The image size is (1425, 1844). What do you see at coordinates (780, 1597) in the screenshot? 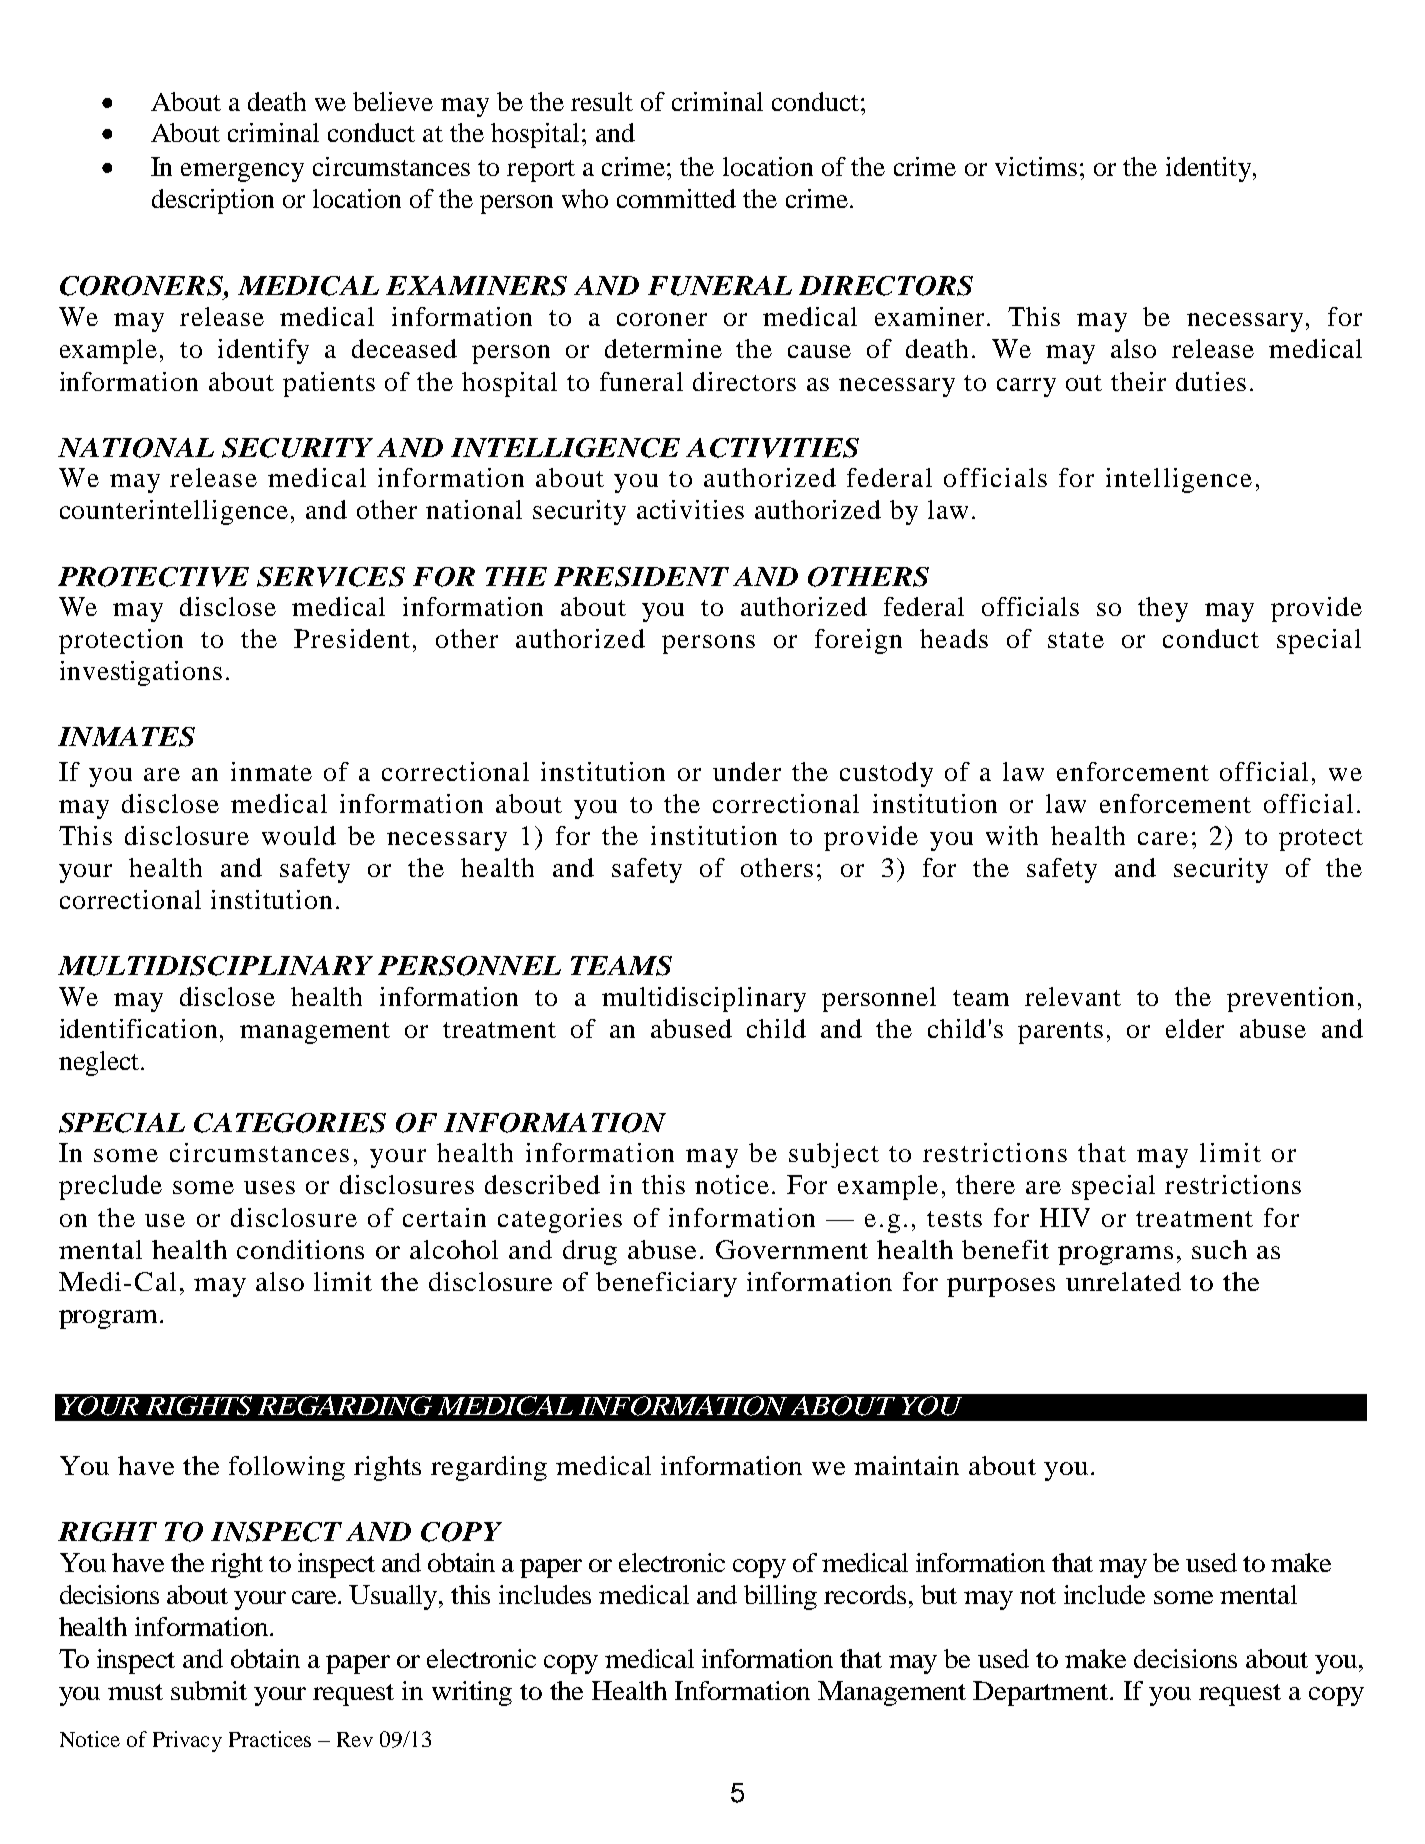
I see `billing` at bounding box center [780, 1597].
